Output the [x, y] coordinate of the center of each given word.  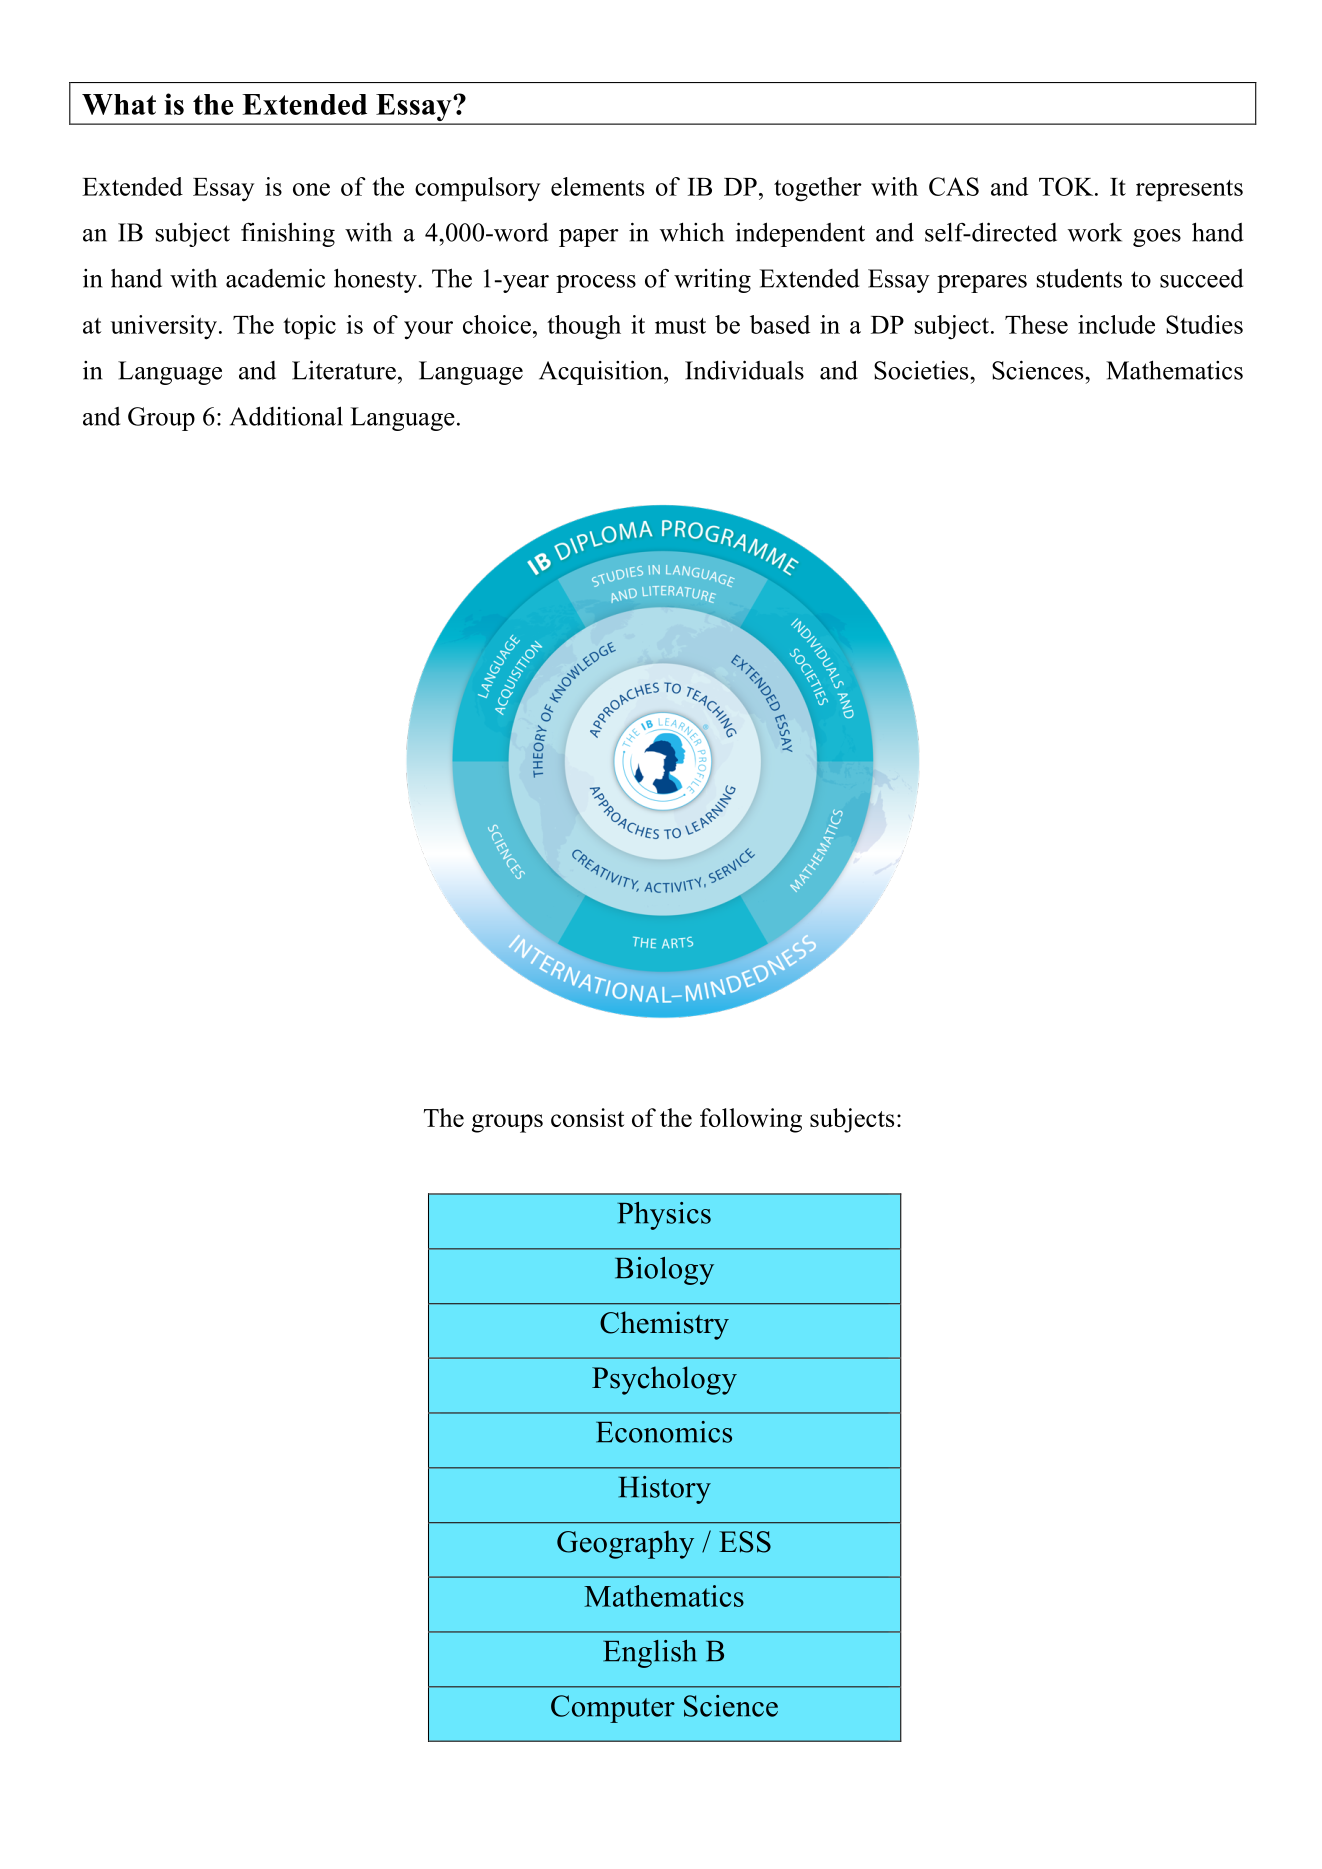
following [751, 1120]
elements [597, 186]
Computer [613, 1709]
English [650, 1654]
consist [587, 1117]
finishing [288, 234]
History [664, 1490]
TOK [1067, 186]
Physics [664, 1216]
